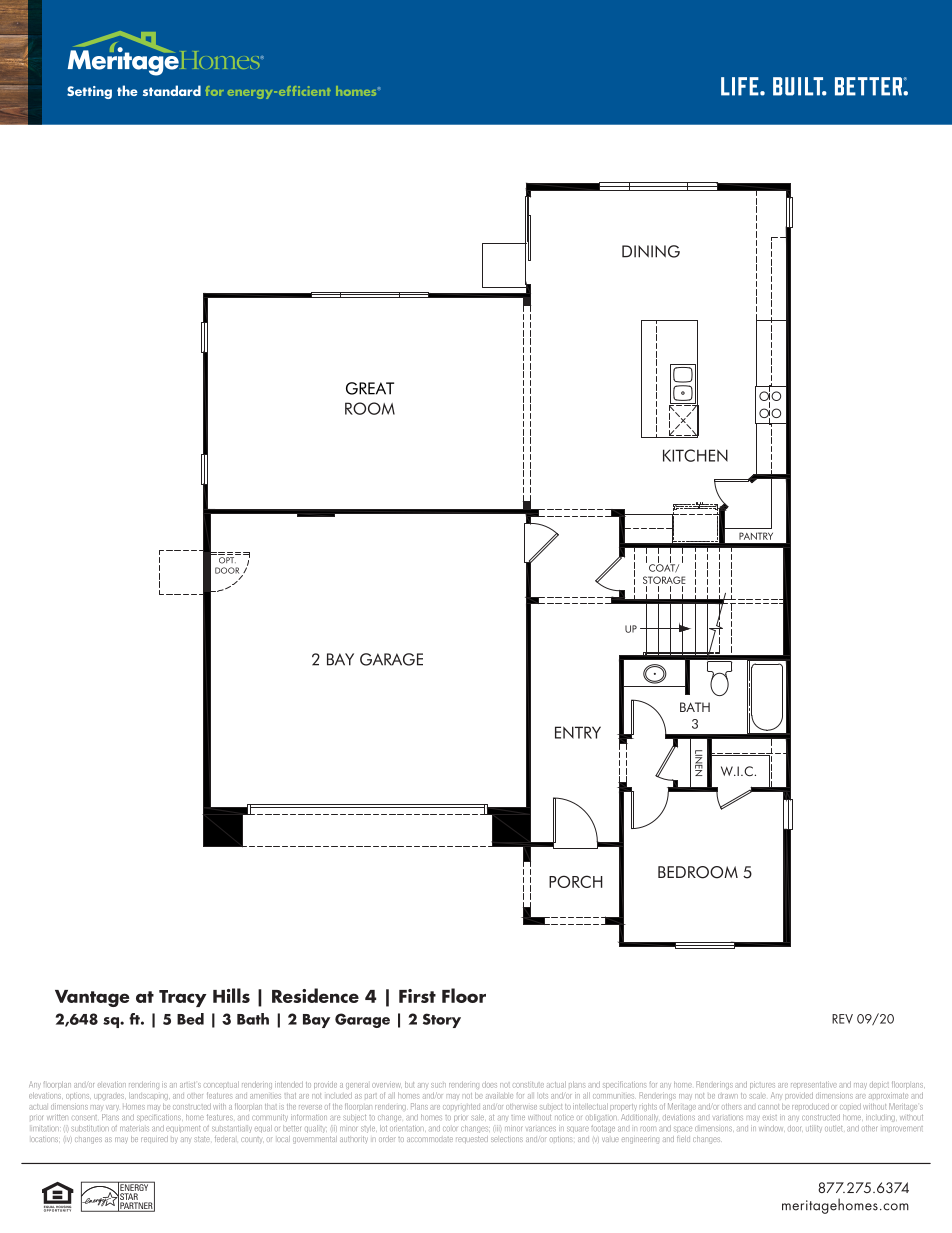 The height and width of the image is (1233, 952). What do you see at coordinates (183, 998) in the image?
I see `Tracy` at bounding box center [183, 998].
